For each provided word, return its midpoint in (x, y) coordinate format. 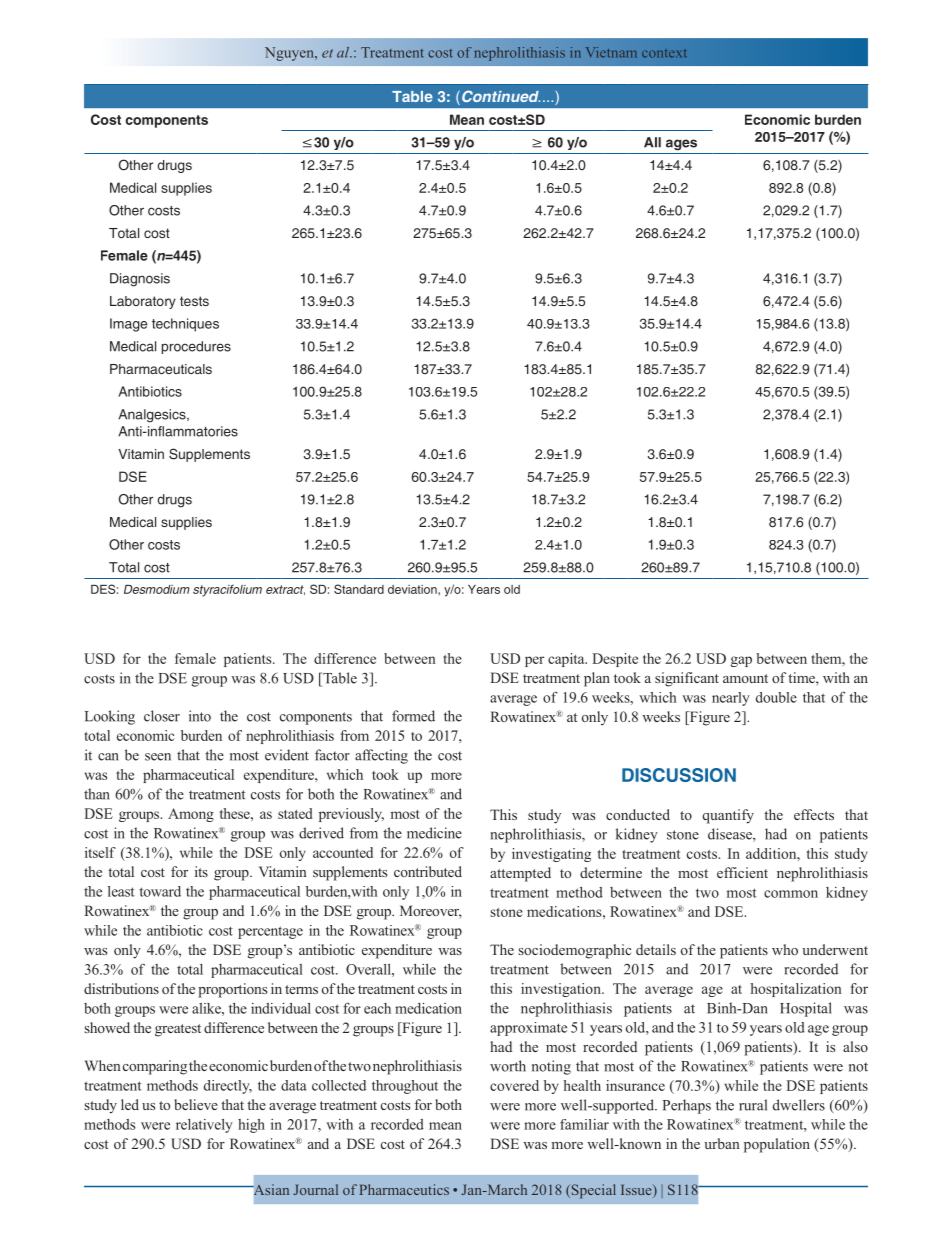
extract (285, 590)
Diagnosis (140, 280)
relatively (204, 1126)
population (777, 1145)
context (664, 54)
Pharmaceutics (404, 1189)
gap (741, 661)
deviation (413, 589)
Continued (501, 96)
